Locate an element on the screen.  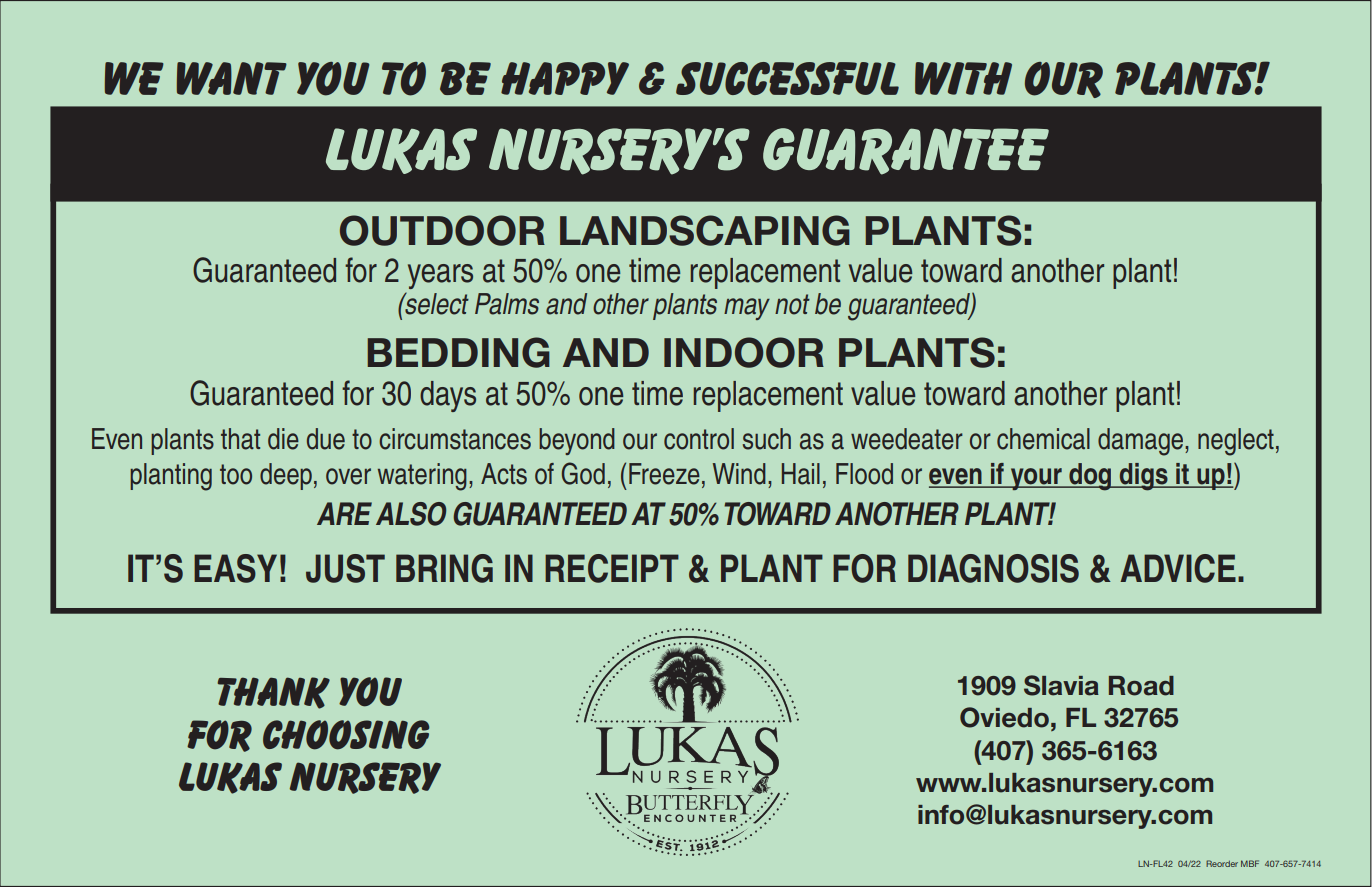
chemical is located at coordinates (1043, 439).
